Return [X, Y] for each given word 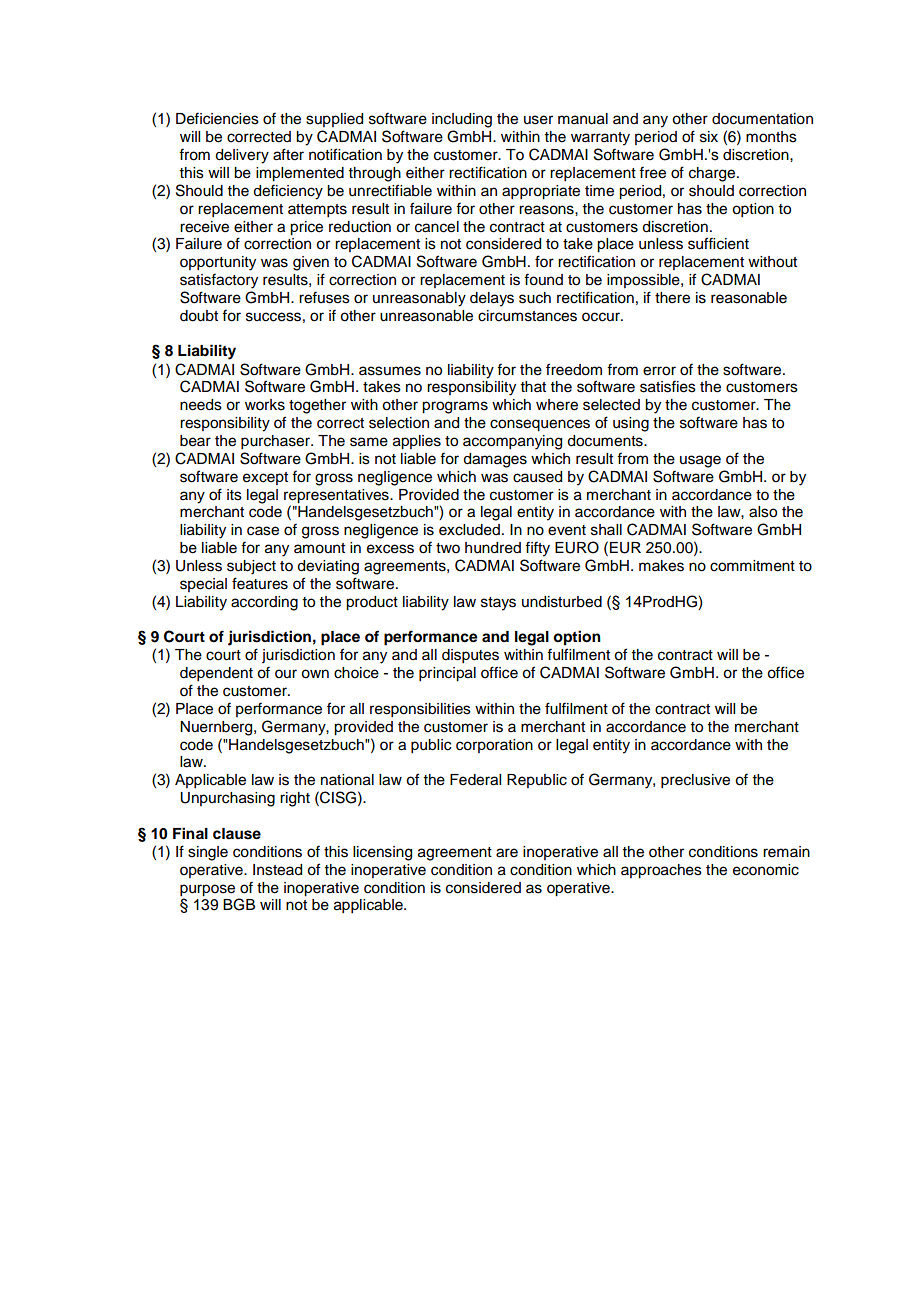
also [763, 512]
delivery [242, 156]
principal [447, 674]
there [672, 298]
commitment [752, 566]
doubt [199, 316]
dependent [216, 674]
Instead [277, 870]
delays [492, 299]
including [462, 120]
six [709, 137]
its [234, 495]
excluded [469, 530]
